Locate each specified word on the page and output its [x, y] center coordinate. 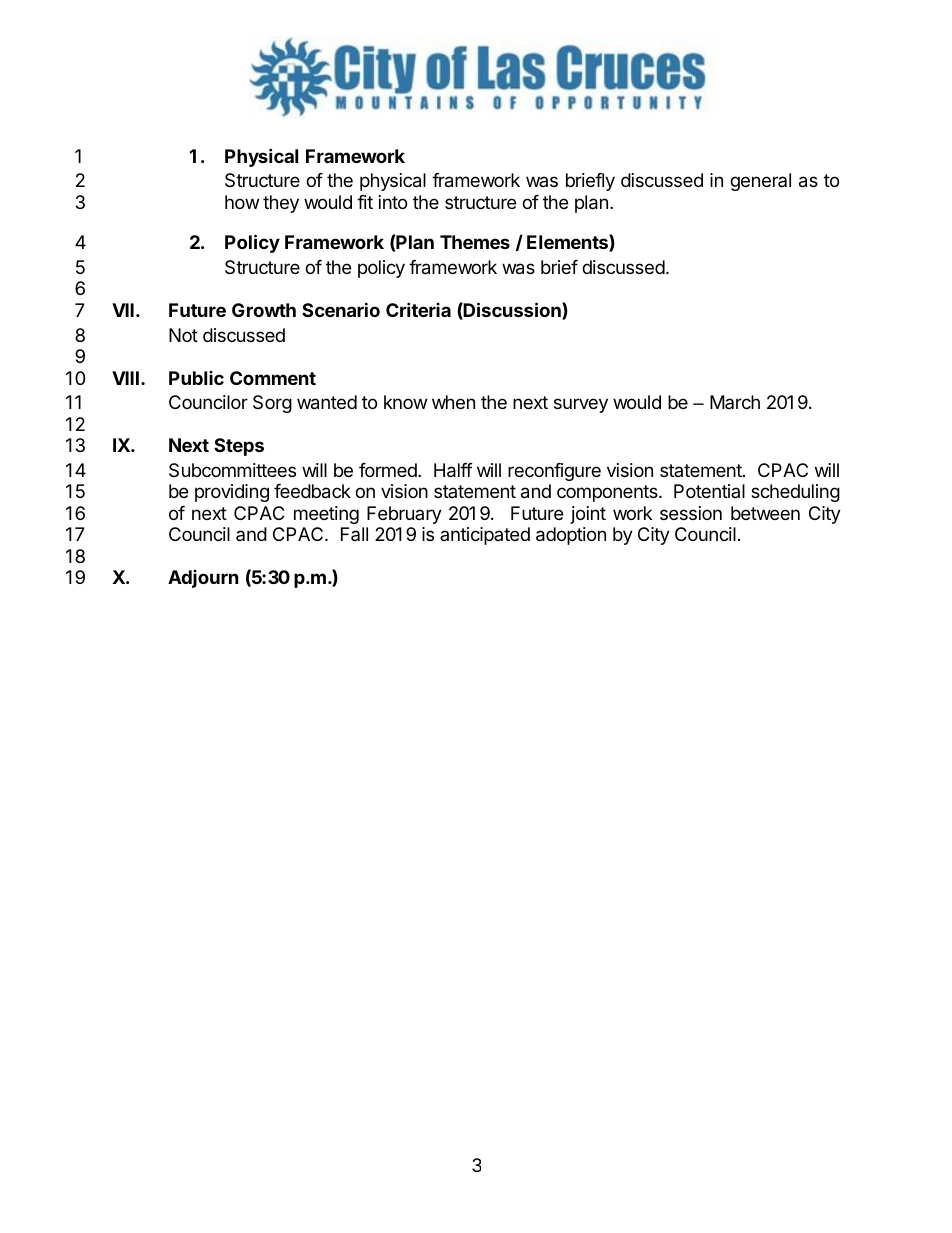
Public [196, 378]
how [242, 202]
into [393, 202]
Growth [264, 310]
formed [389, 470]
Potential [709, 491]
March [735, 402]
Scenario [341, 309]
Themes [475, 242]
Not [183, 335]
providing [232, 493]
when [453, 402]
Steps [239, 447]
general [760, 182]
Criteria [418, 309]
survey [581, 405]
